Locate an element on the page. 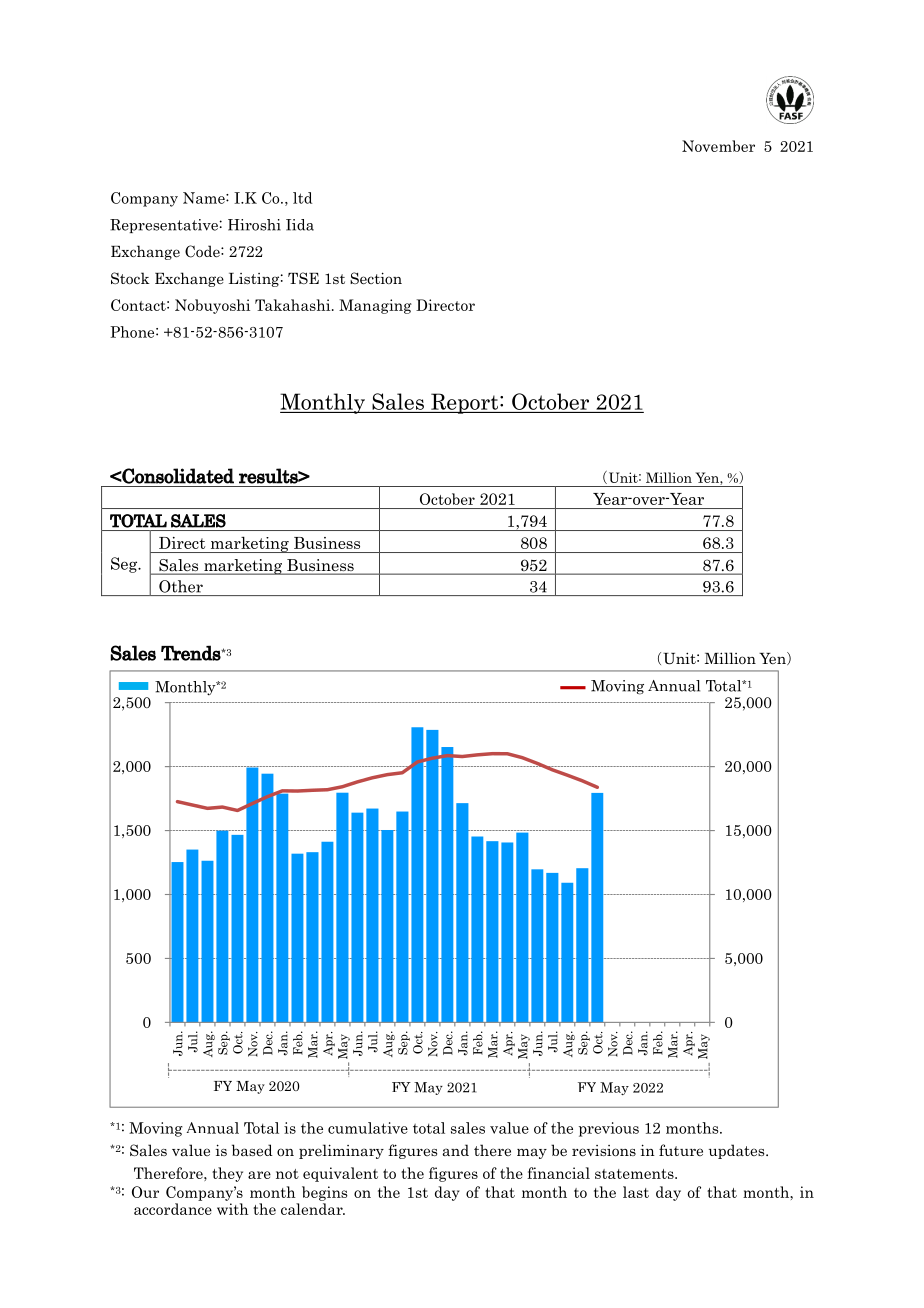 Image resolution: width=924 pixels, height=1308 pixels. they is located at coordinates (227, 1174).
